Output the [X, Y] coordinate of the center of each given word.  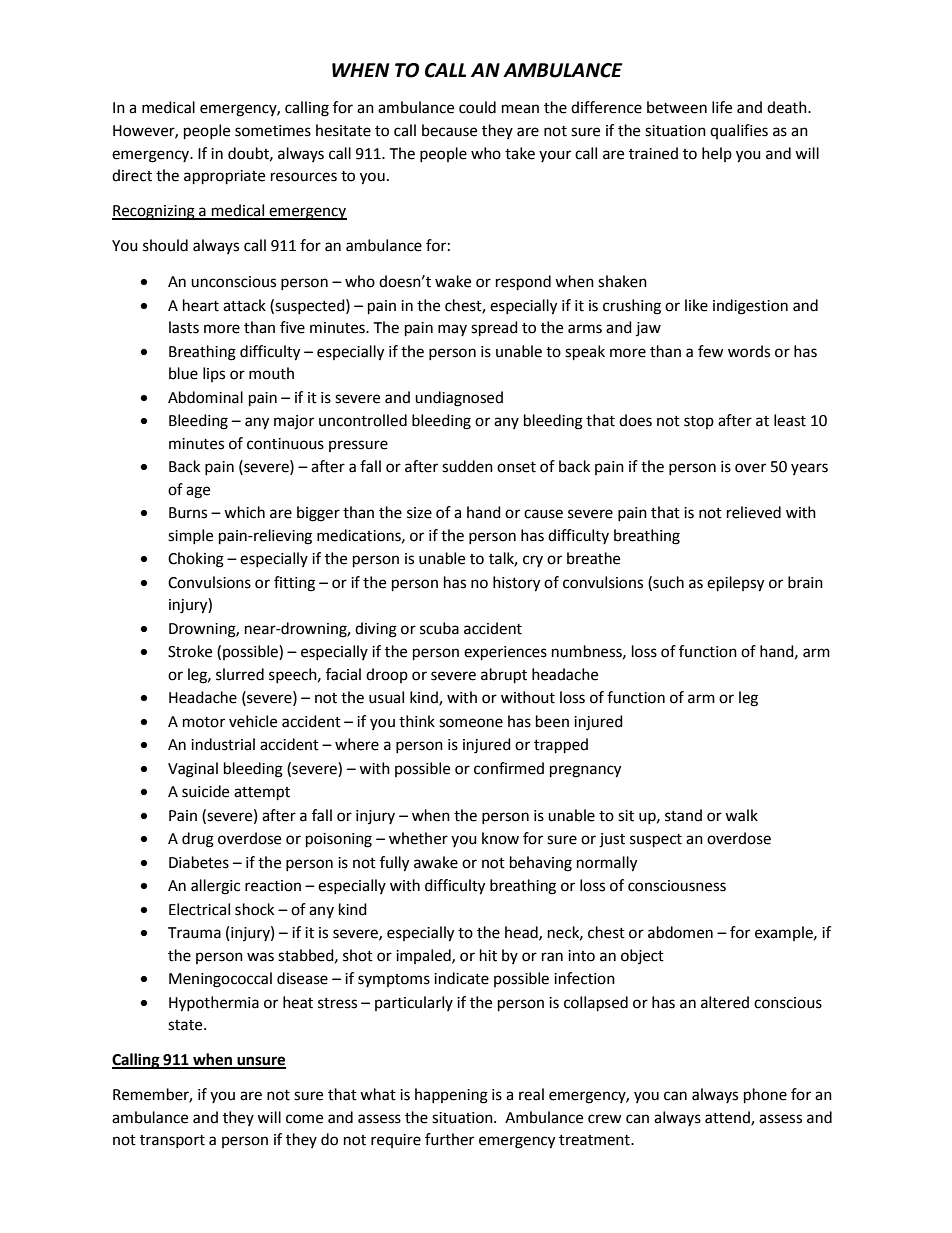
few [711, 351]
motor [204, 722]
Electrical [199, 909]
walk [741, 815]
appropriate [224, 177]
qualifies [739, 131]
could [477, 107]
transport [172, 1141]
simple [190, 536]
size [419, 513]
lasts [184, 327]
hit [488, 955]
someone [471, 723]
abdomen [680, 932]
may [452, 330]
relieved [754, 512]
